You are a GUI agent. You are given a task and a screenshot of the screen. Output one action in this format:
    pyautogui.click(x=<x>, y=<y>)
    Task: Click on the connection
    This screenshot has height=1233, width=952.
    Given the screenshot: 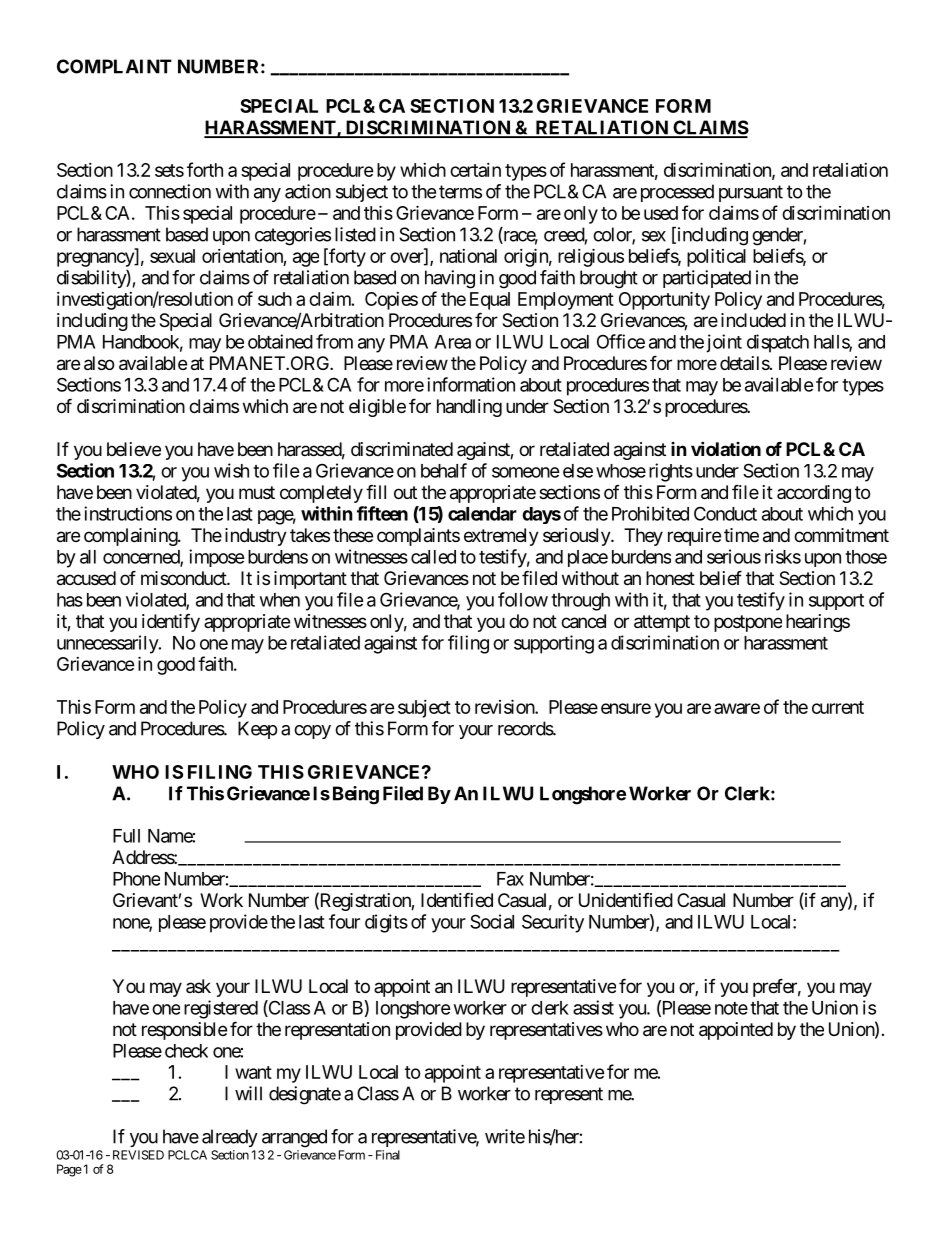 What is the action you would take?
    pyautogui.click(x=170, y=191)
